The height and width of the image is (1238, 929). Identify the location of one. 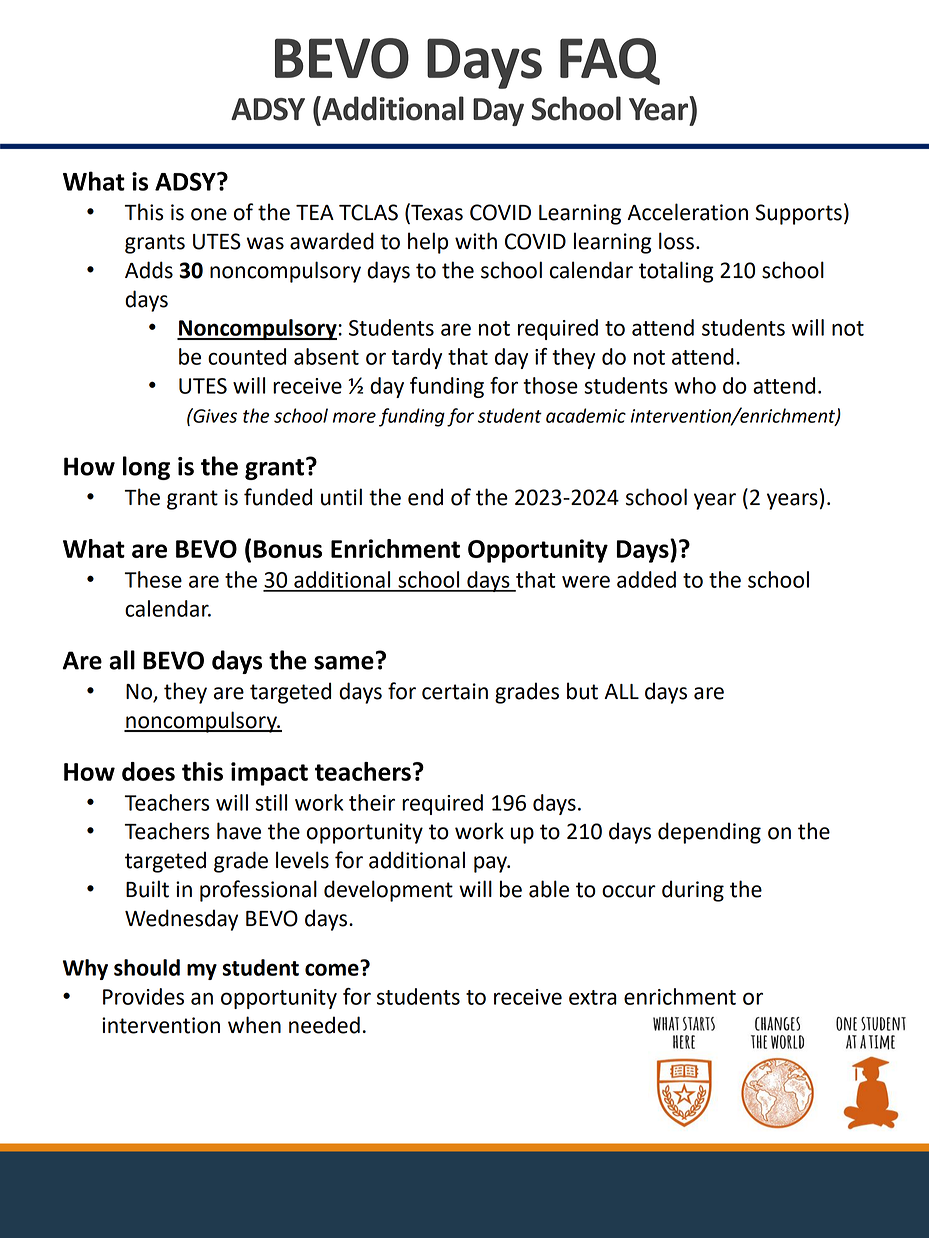
(209, 214).
